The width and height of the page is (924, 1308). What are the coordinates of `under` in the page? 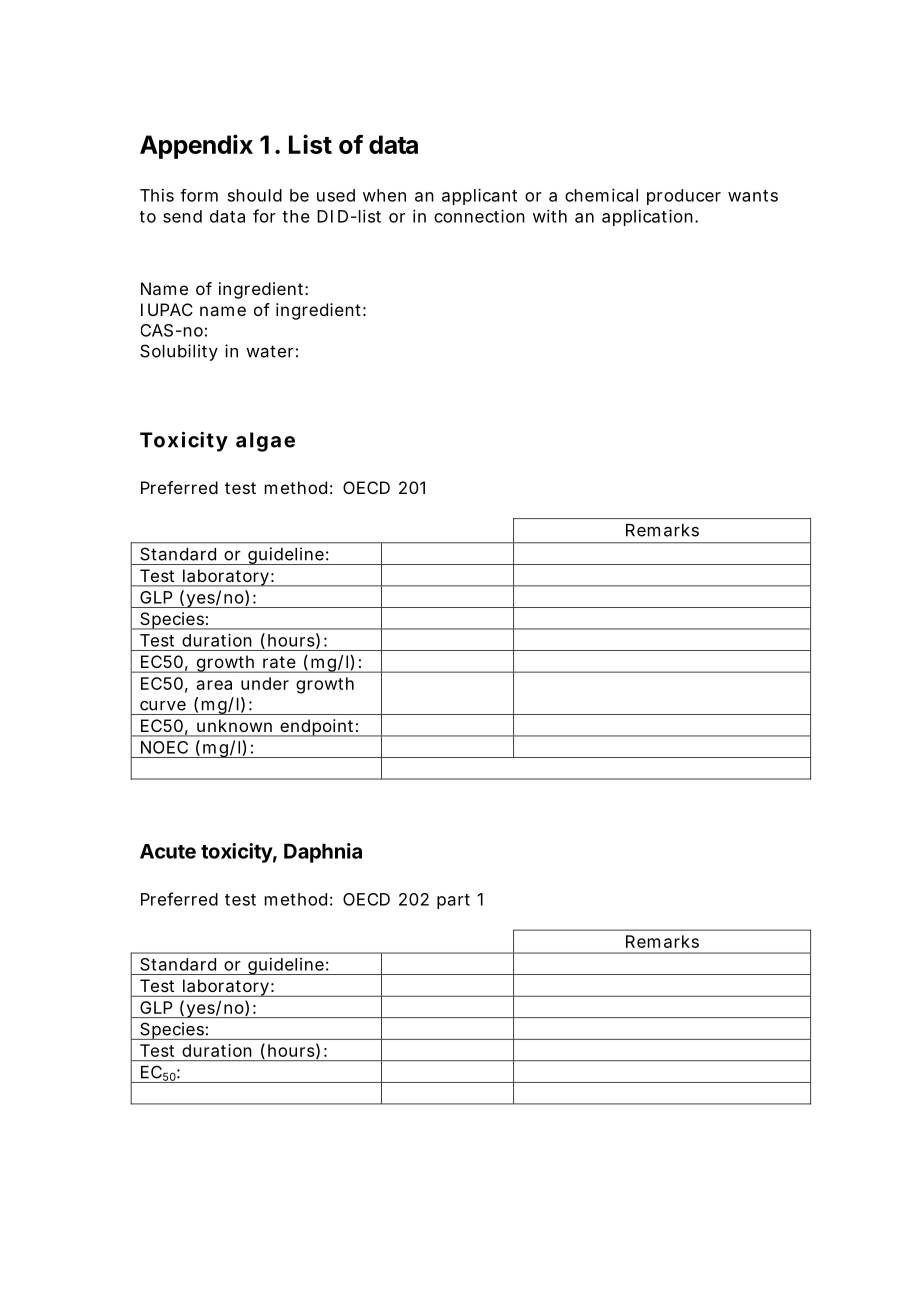 It's located at (265, 683).
